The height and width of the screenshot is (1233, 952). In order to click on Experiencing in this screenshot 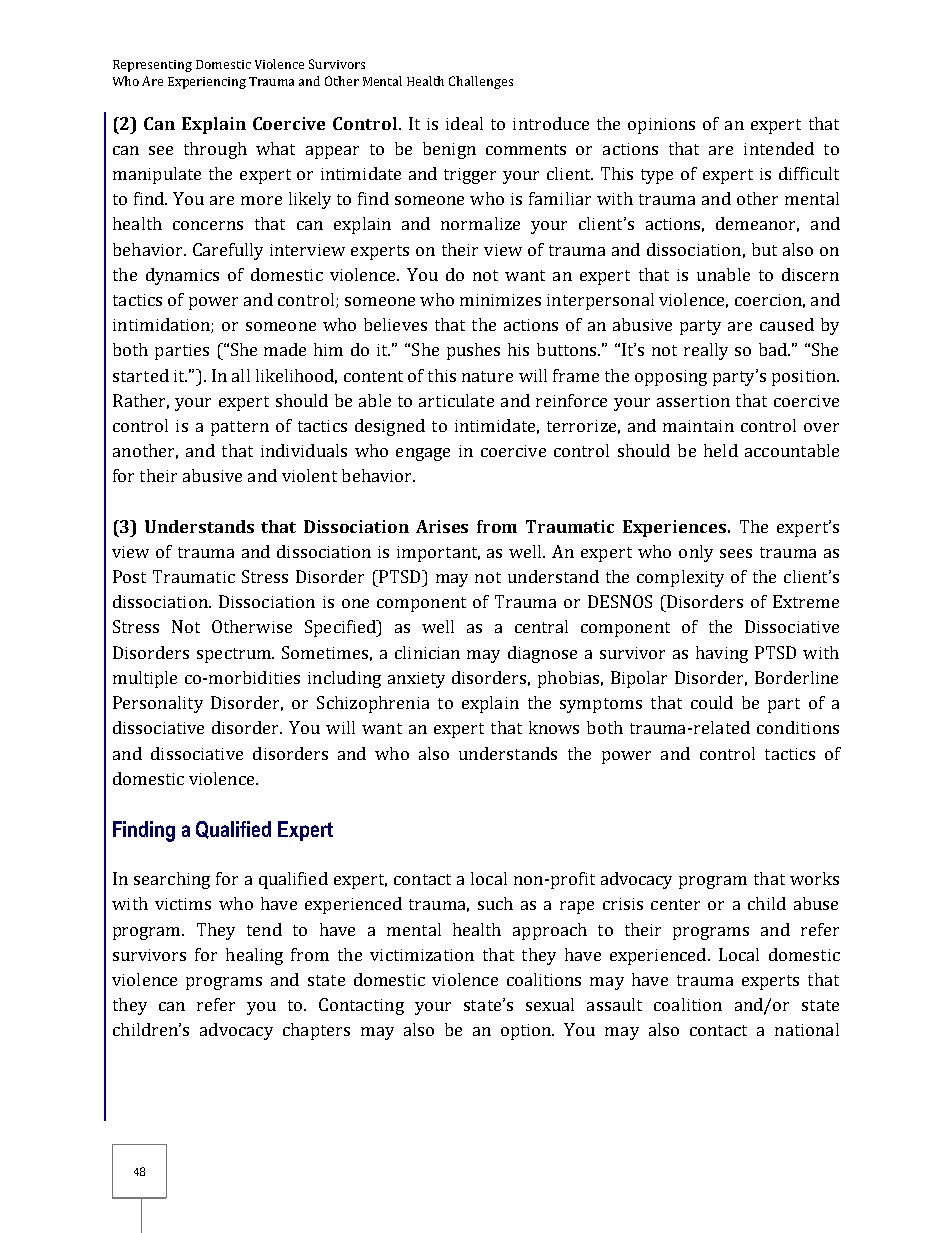, I will do `click(207, 83)`.
